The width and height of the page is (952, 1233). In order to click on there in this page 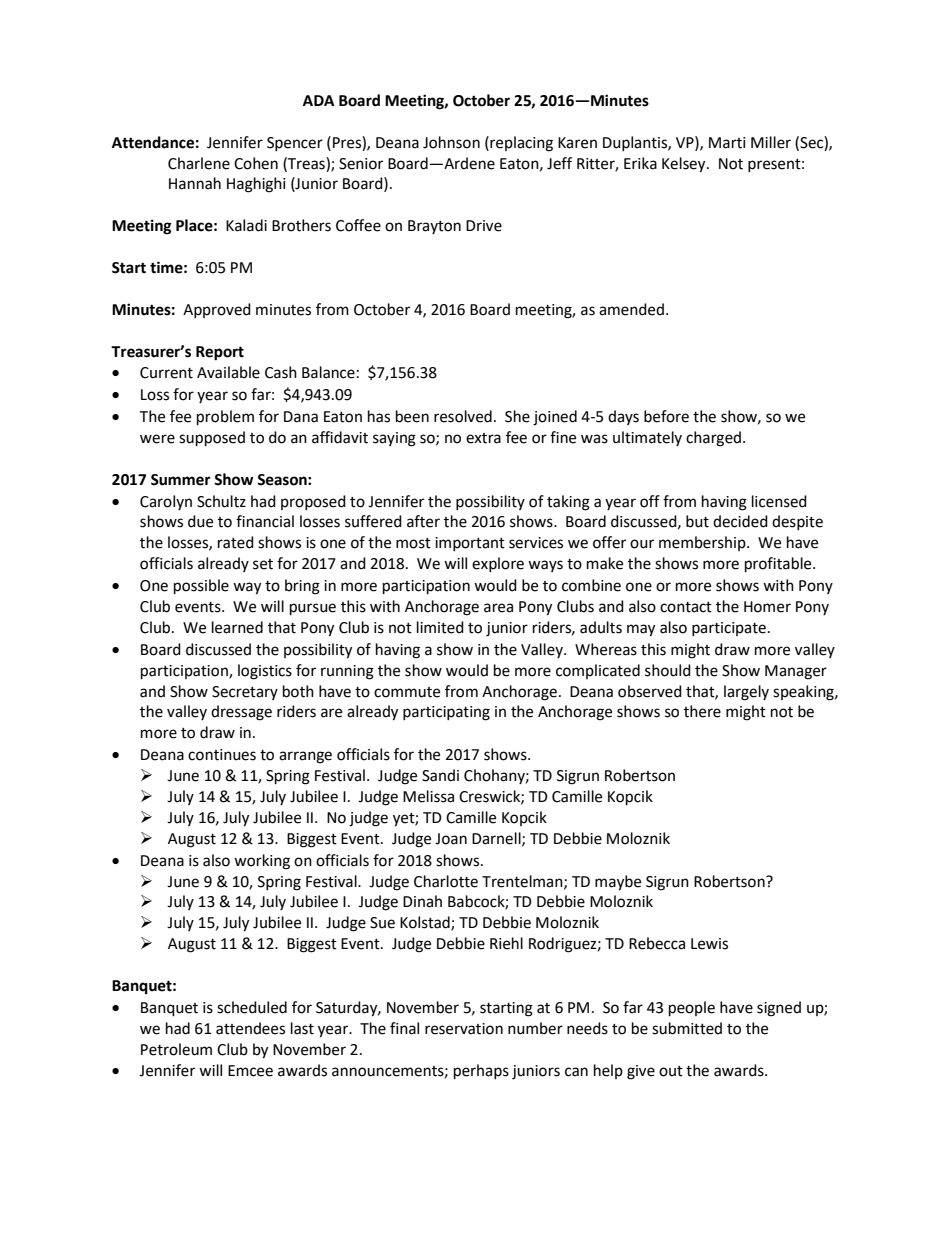, I will do `click(702, 711)`.
